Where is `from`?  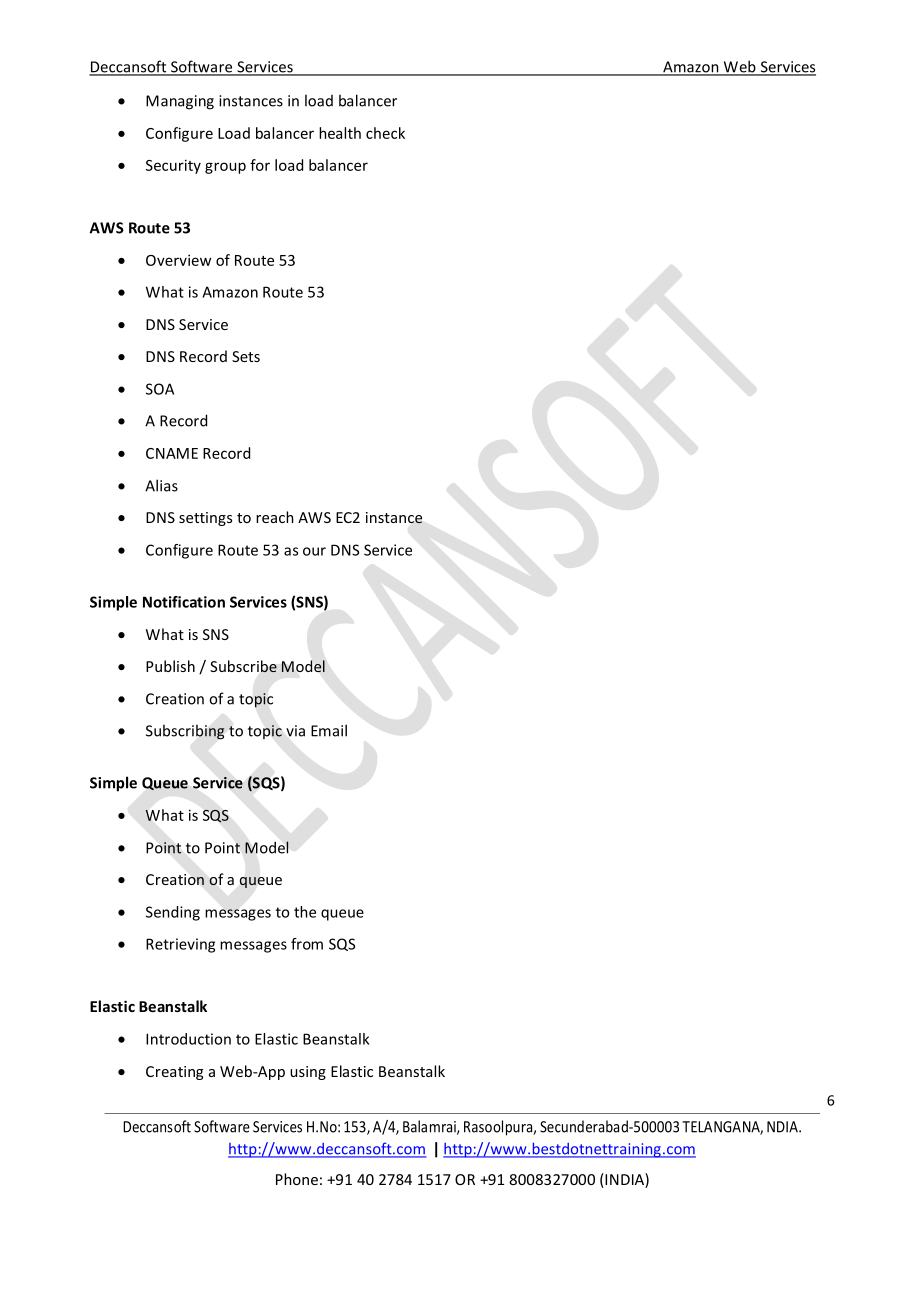 from is located at coordinates (307, 944).
